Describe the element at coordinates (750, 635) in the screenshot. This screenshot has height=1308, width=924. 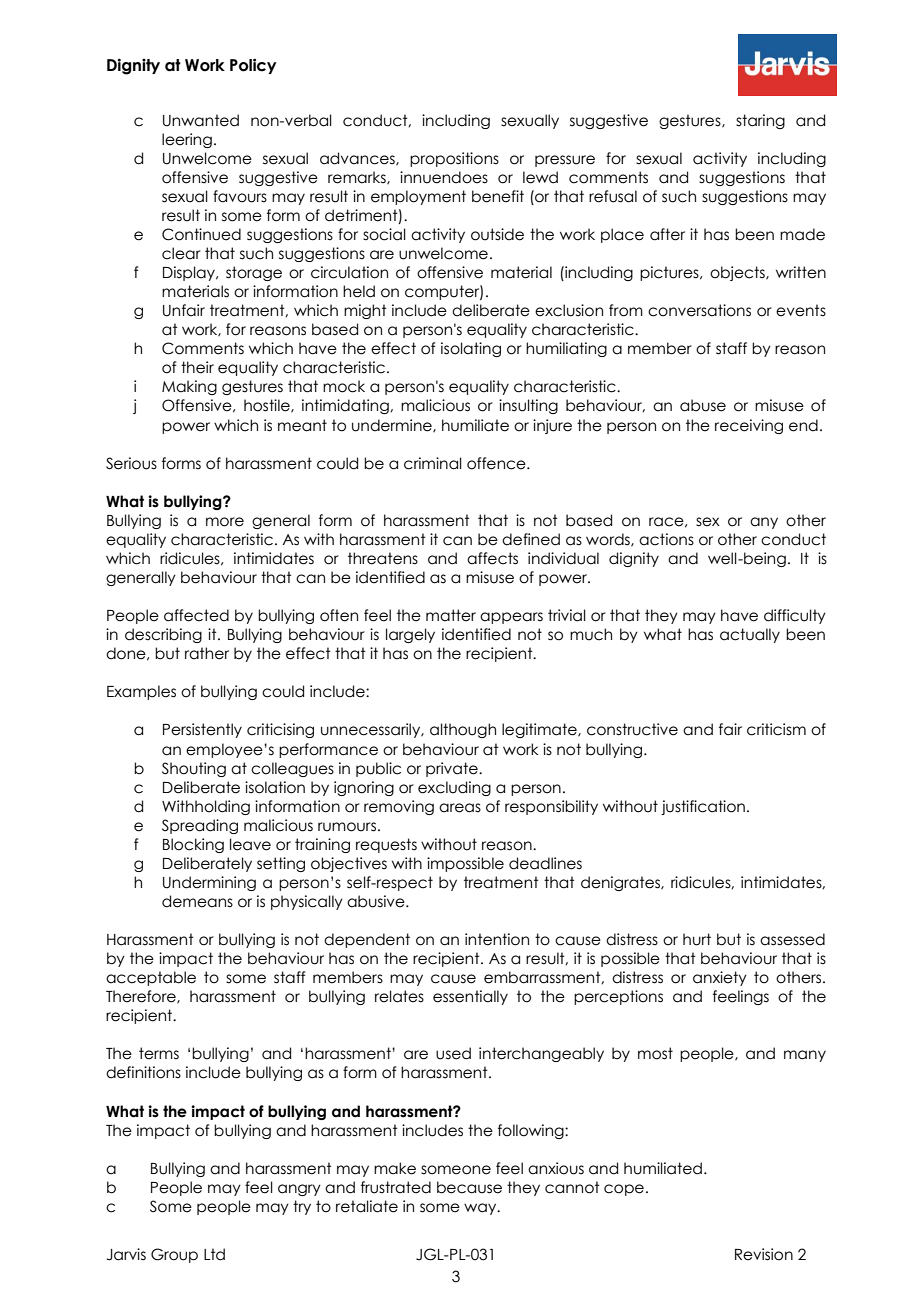
I see `actually` at that location.
